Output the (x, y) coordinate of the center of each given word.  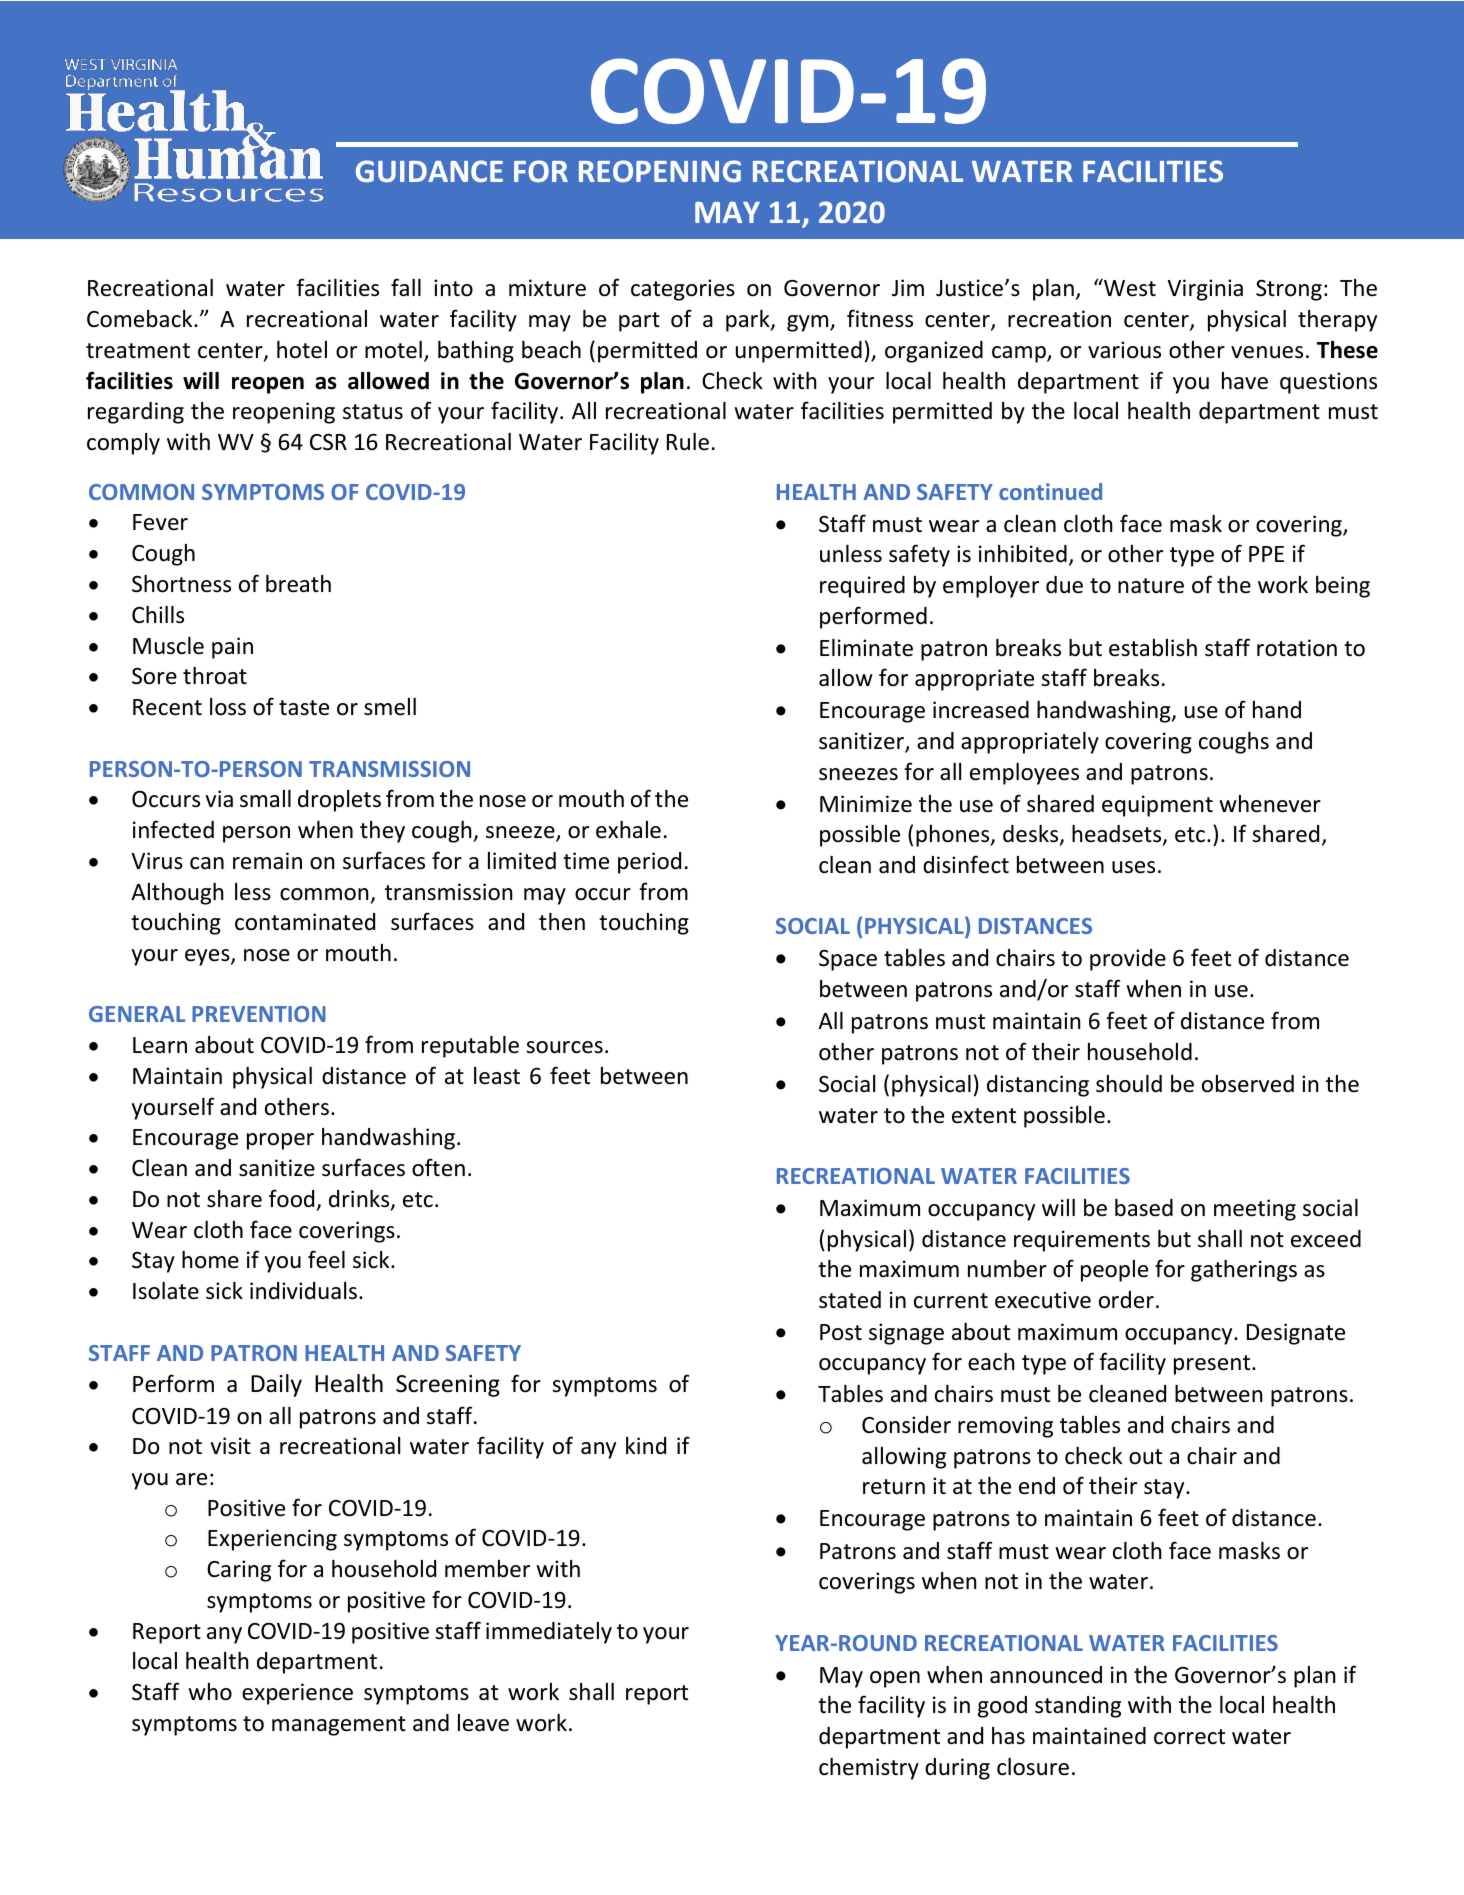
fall (406, 287)
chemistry (869, 1769)
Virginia (1205, 290)
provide (1128, 960)
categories (683, 290)
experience (297, 1694)
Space (848, 960)
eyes (208, 957)
